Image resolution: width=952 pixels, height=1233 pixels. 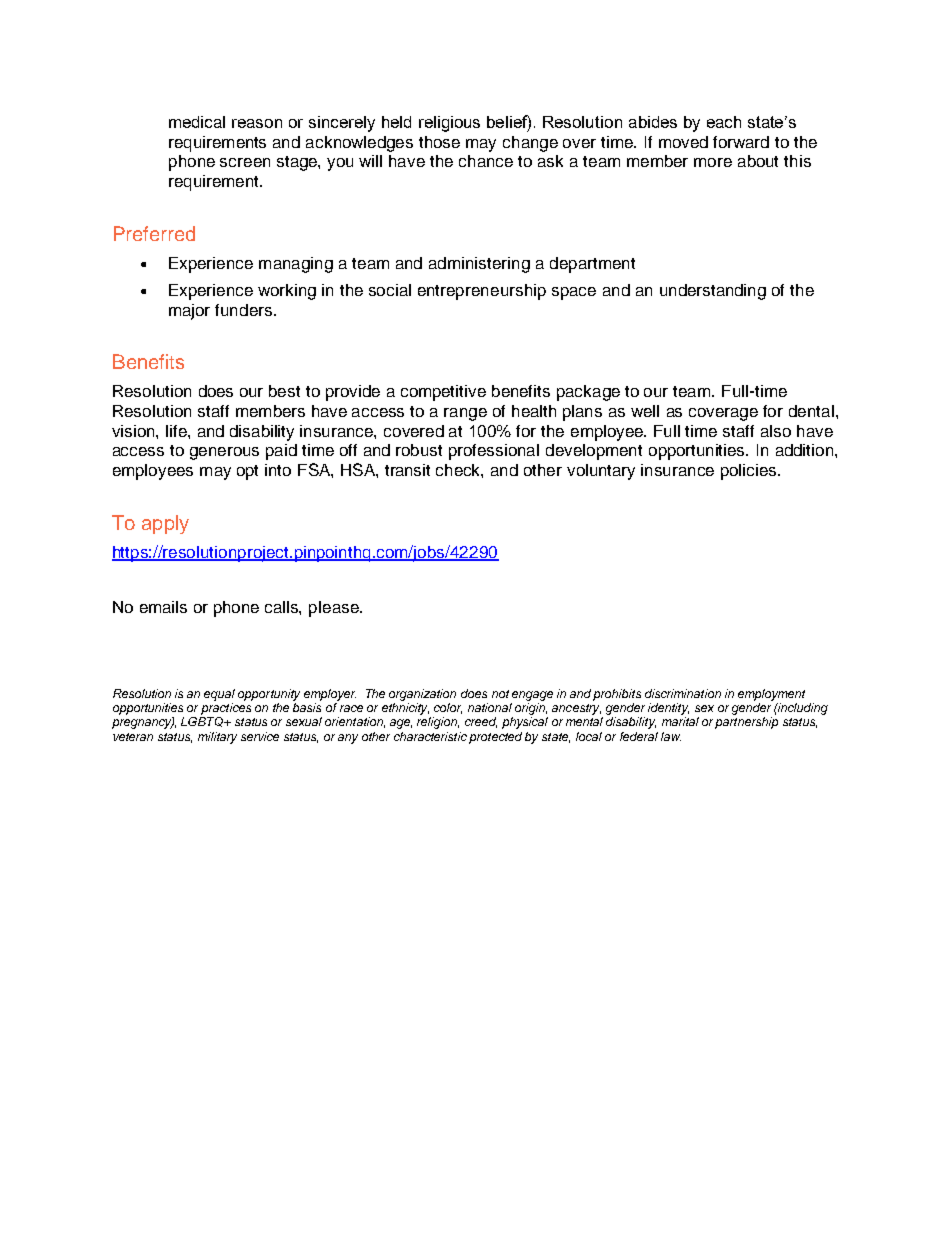 What do you see at coordinates (746, 723) in the image?
I see `partnership` at bounding box center [746, 723].
